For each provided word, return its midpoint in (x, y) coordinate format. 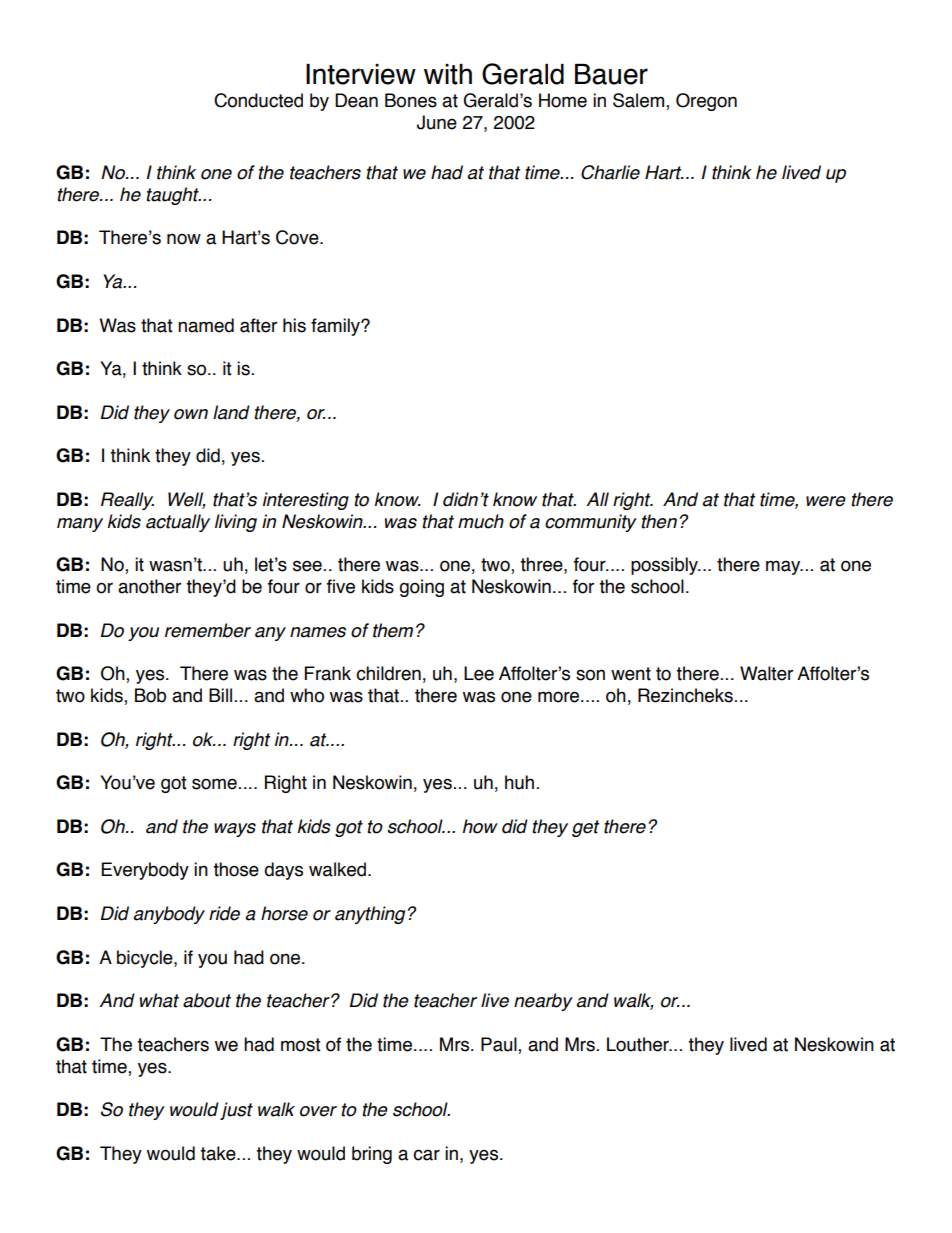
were (826, 501)
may (784, 567)
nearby (543, 1002)
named (206, 325)
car (426, 1155)
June (437, 122)
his (294, 325)
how (480, 826)
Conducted (258, 100)
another (149, 586)
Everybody (145, 871)
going (421, 588)
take (219, 1153)
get (585, 828)
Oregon (706, 102)
